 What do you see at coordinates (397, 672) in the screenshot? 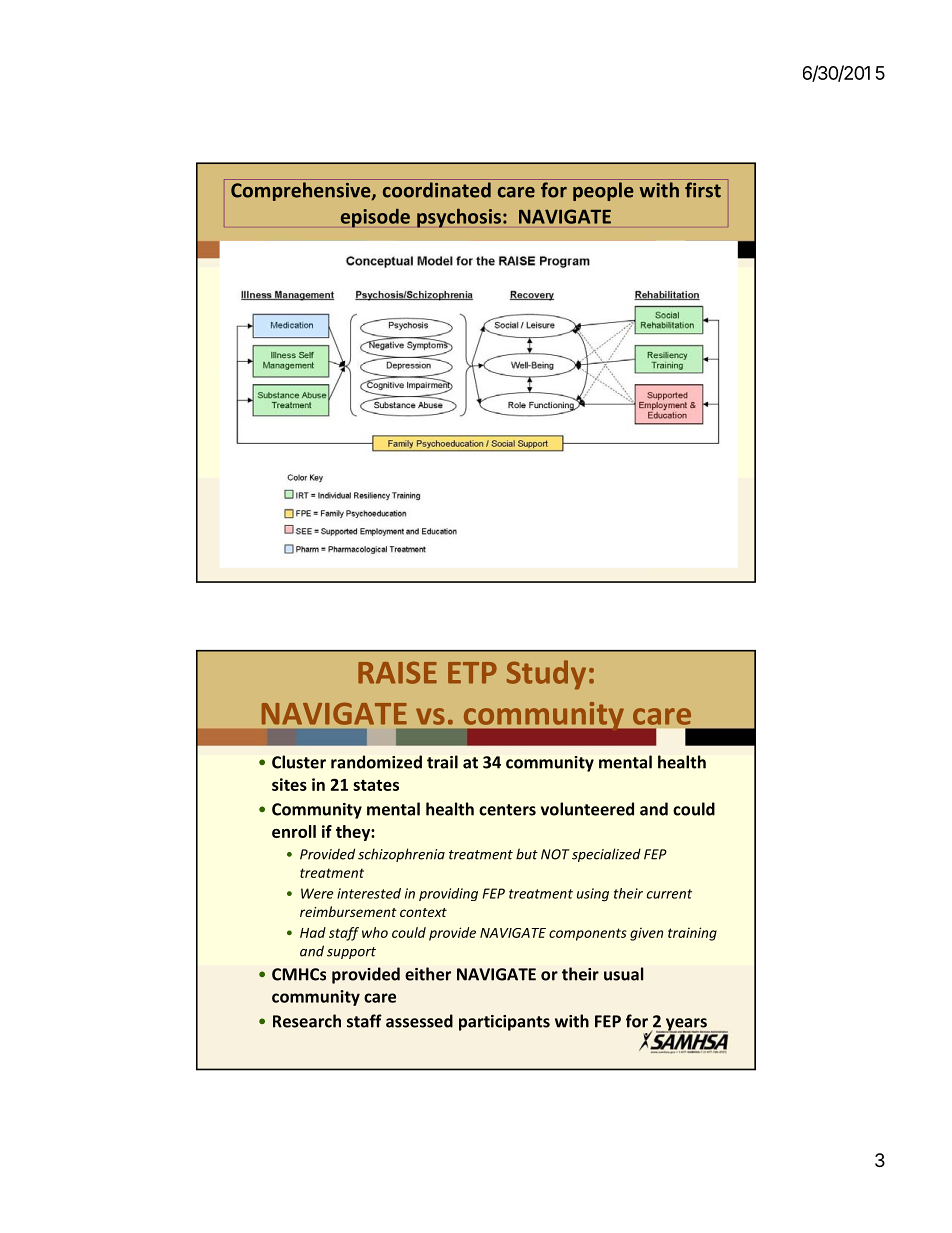
I see `RAISE` at bounding box center [397, 672].
